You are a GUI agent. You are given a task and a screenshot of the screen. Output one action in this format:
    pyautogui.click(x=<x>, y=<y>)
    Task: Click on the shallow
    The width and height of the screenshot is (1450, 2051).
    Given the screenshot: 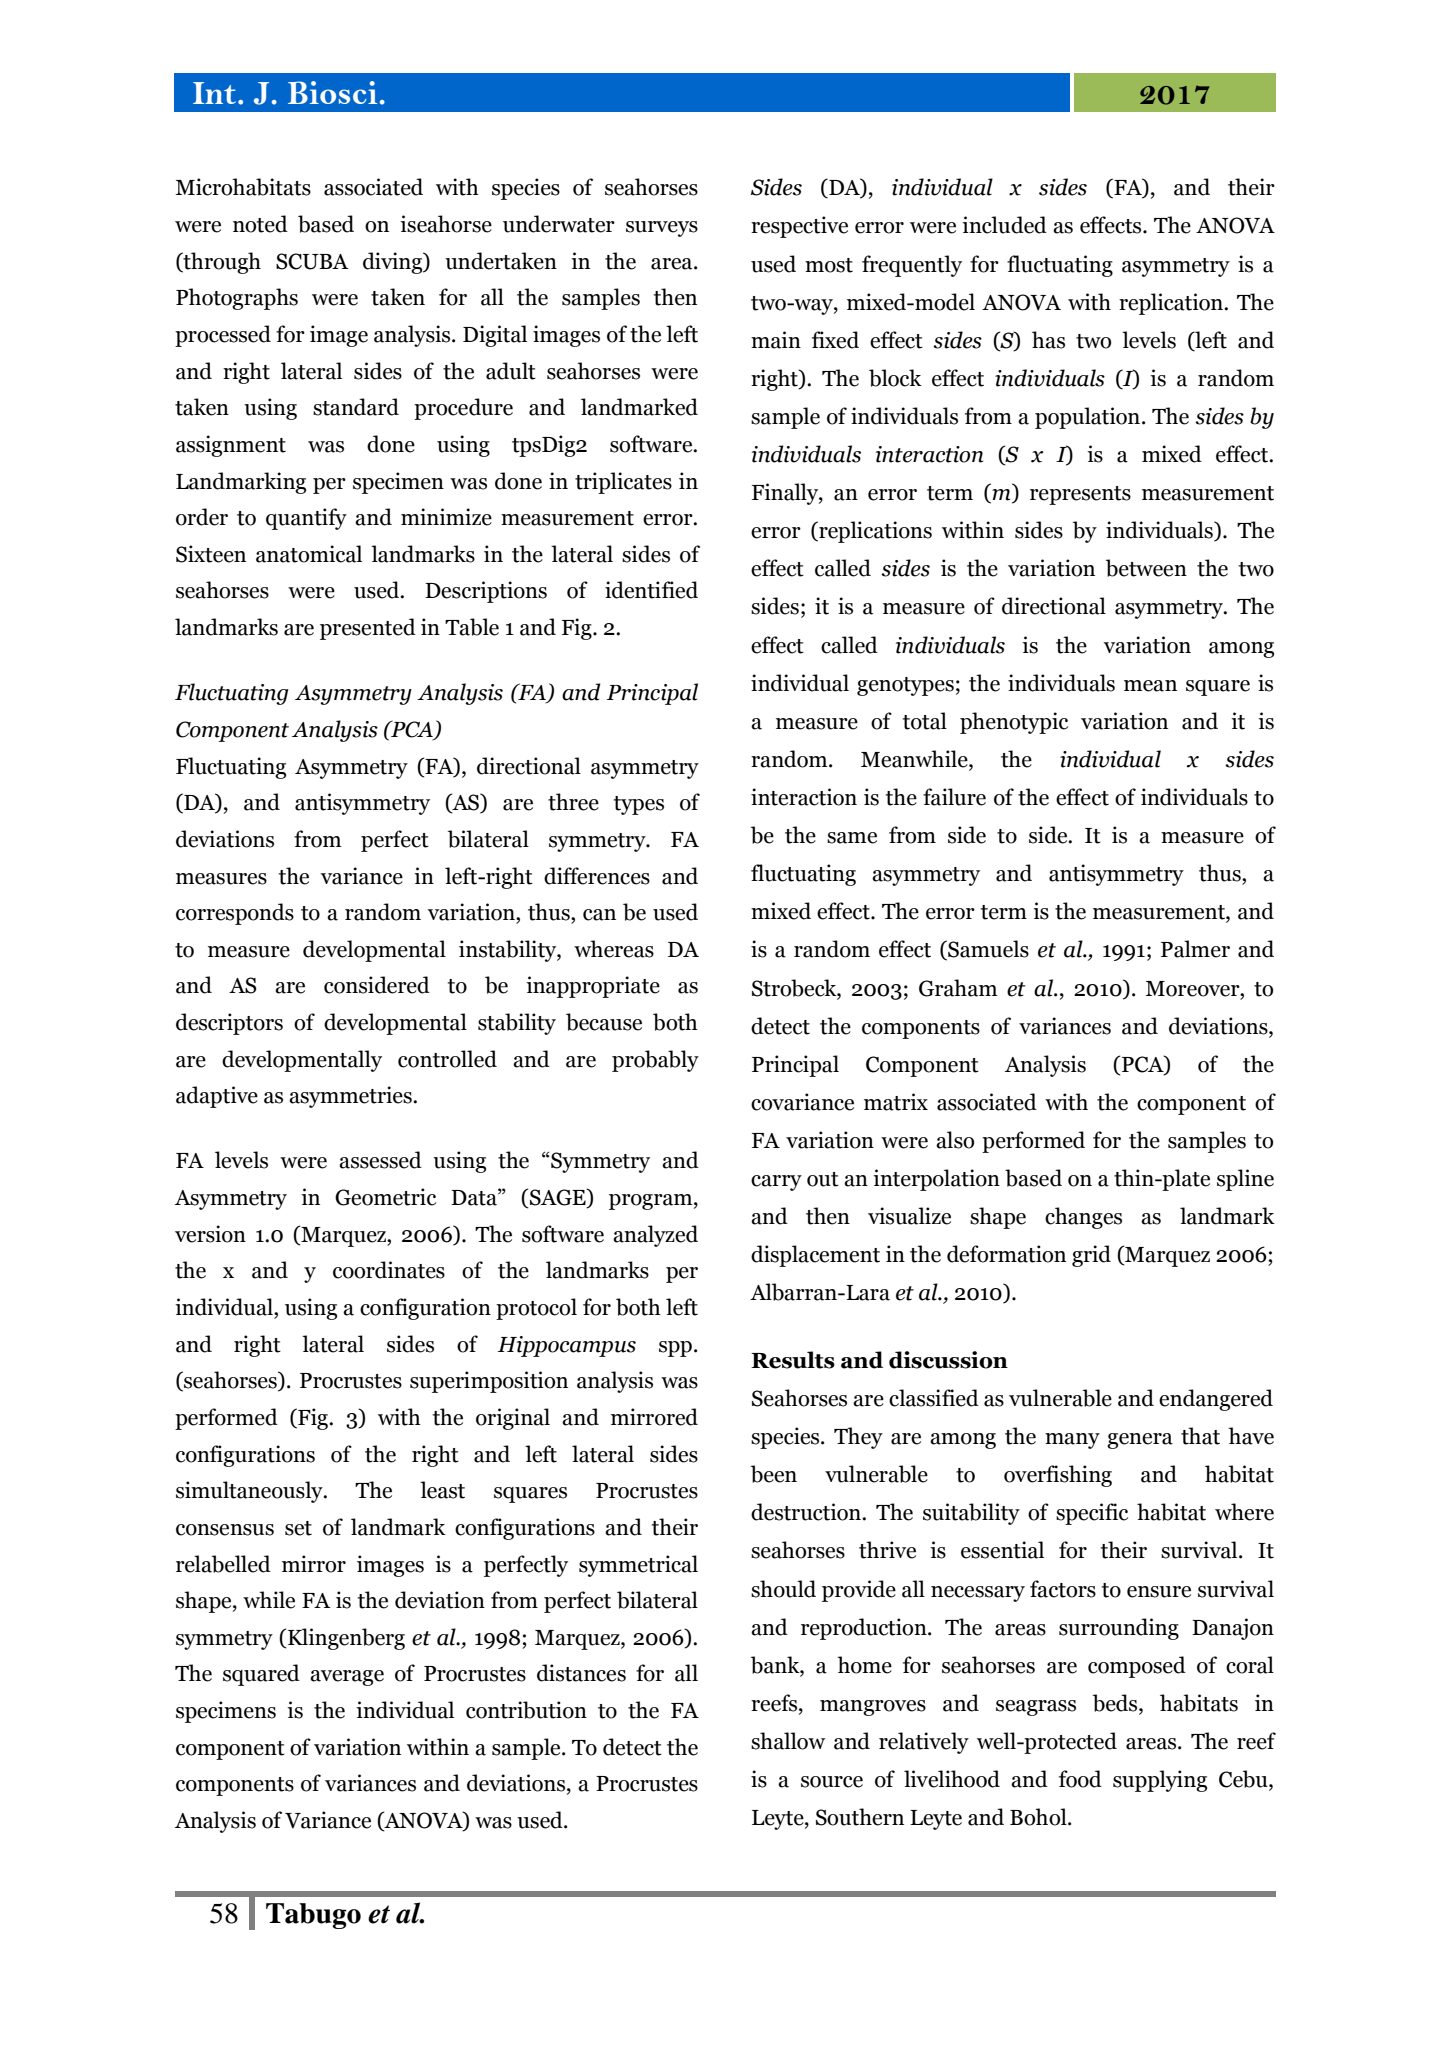 What is the action you would take?
    pyautogui.click(x=788, y=1741)
